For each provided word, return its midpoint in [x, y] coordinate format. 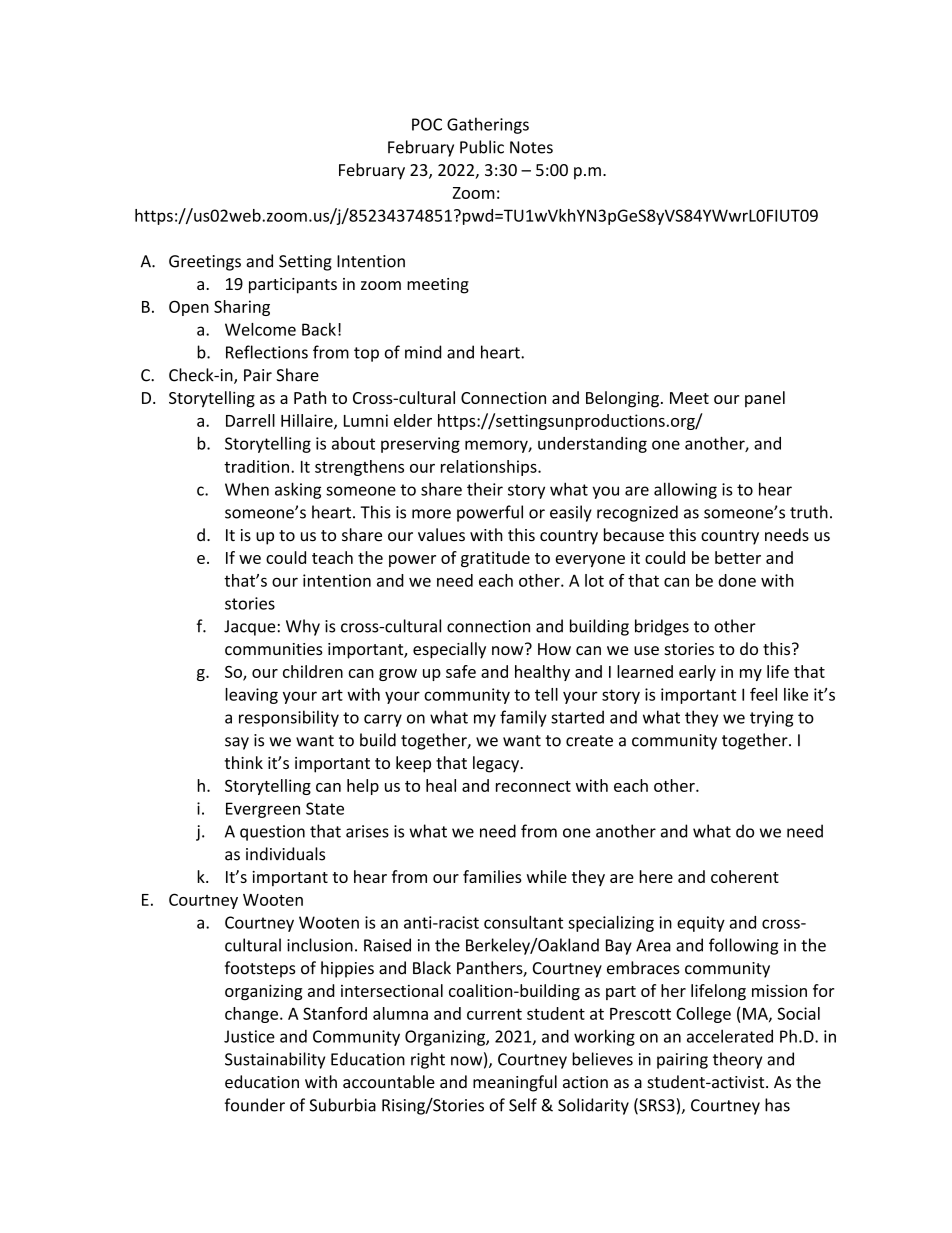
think [244, 762]
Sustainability [275, 1060]
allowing [685, 490]
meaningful [515, 1083]
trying [772, 719]
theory [737, 1060]
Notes [531, 147]
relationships [490, 468]
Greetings [205, 263]
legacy [497, 764]
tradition [256, 466]
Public [482, 147]
